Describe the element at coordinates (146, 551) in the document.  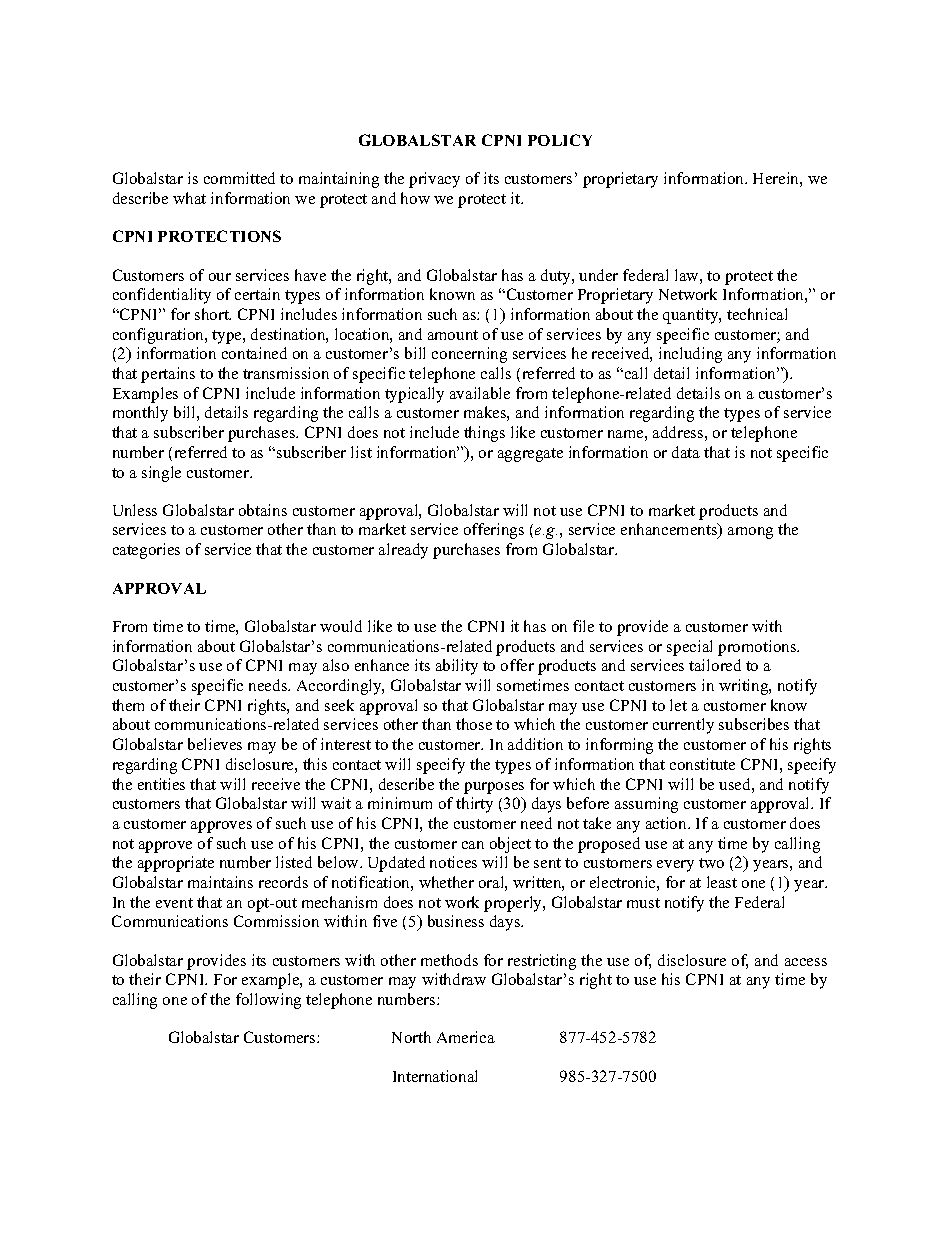
I see `categories` at that location.
